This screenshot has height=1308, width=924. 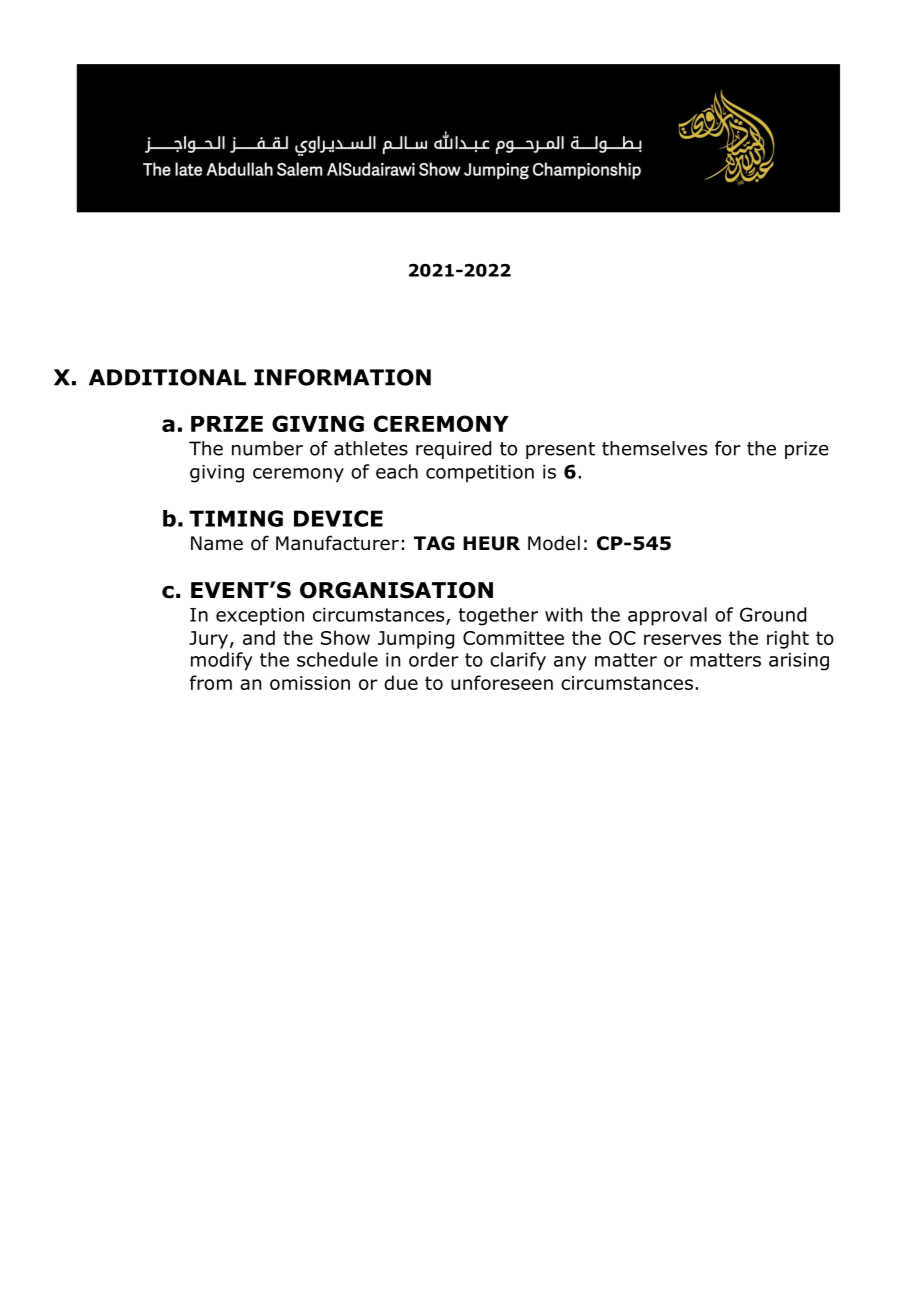 What do you see at coordinates (434, 543) in the screenshot?
I see `TAG` at bounding box center [434, 543].
